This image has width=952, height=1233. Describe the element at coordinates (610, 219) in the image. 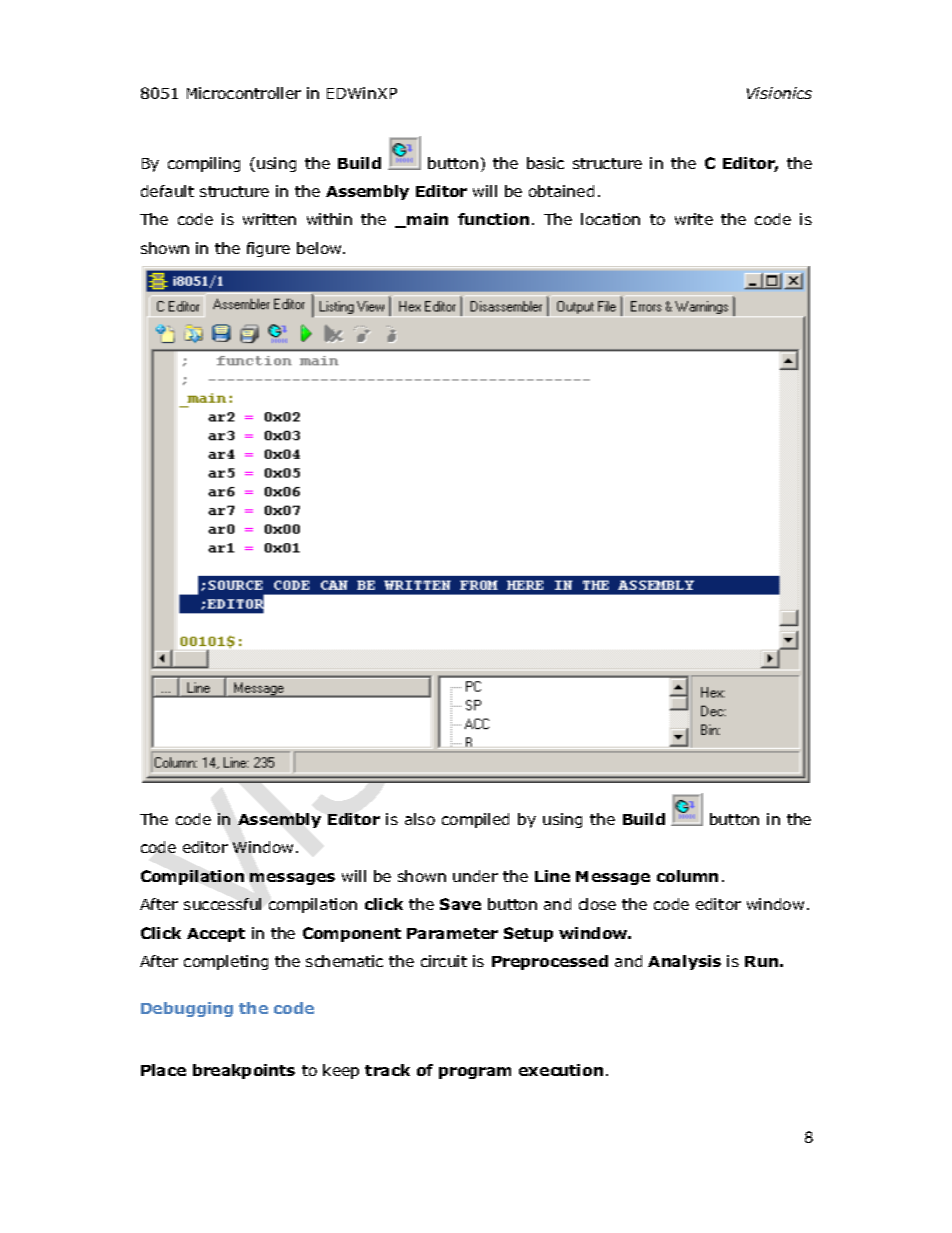

I see `location` at that location.
